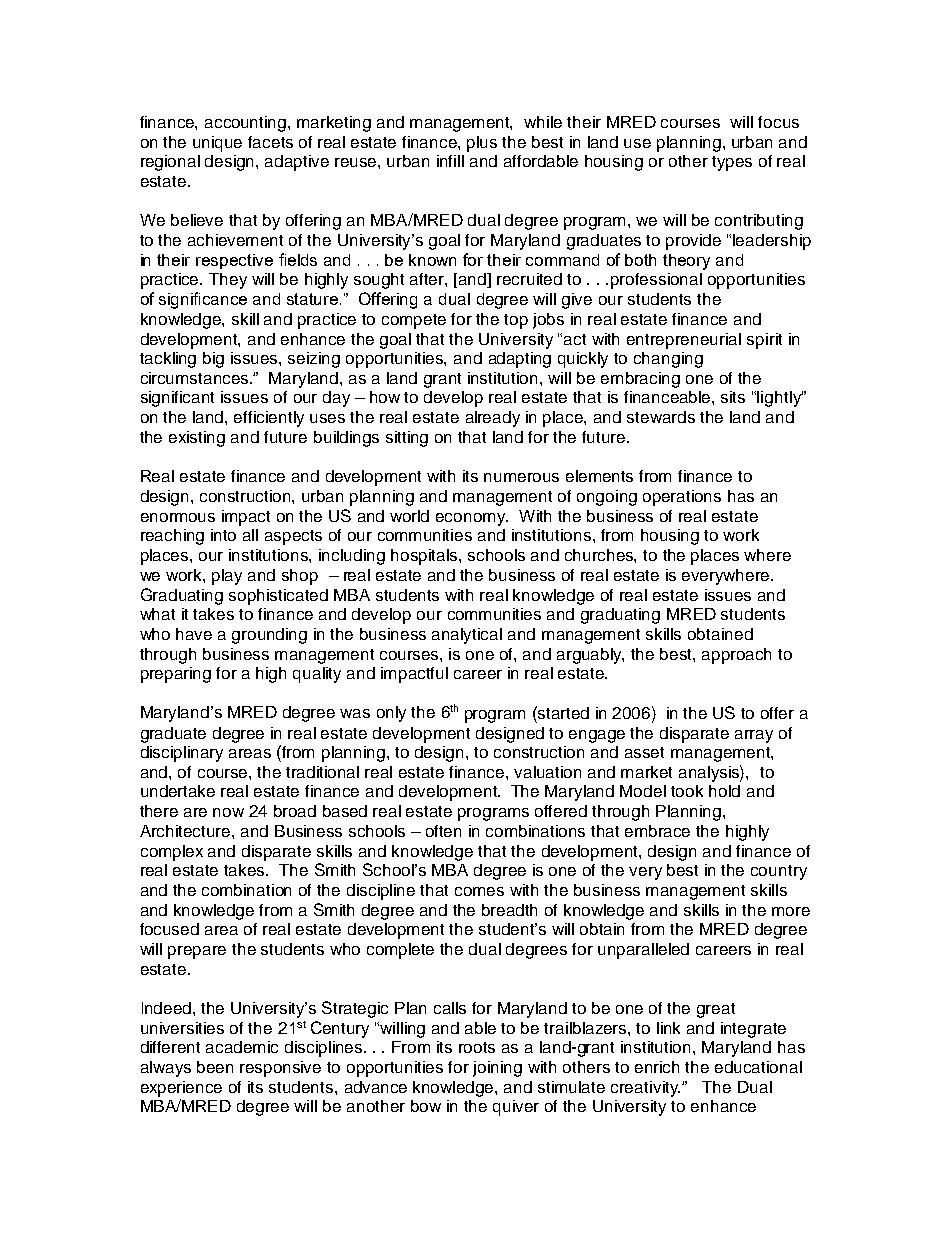 This screenshot has width=952, height=1233. I want to click on types, so click(732, 163).
